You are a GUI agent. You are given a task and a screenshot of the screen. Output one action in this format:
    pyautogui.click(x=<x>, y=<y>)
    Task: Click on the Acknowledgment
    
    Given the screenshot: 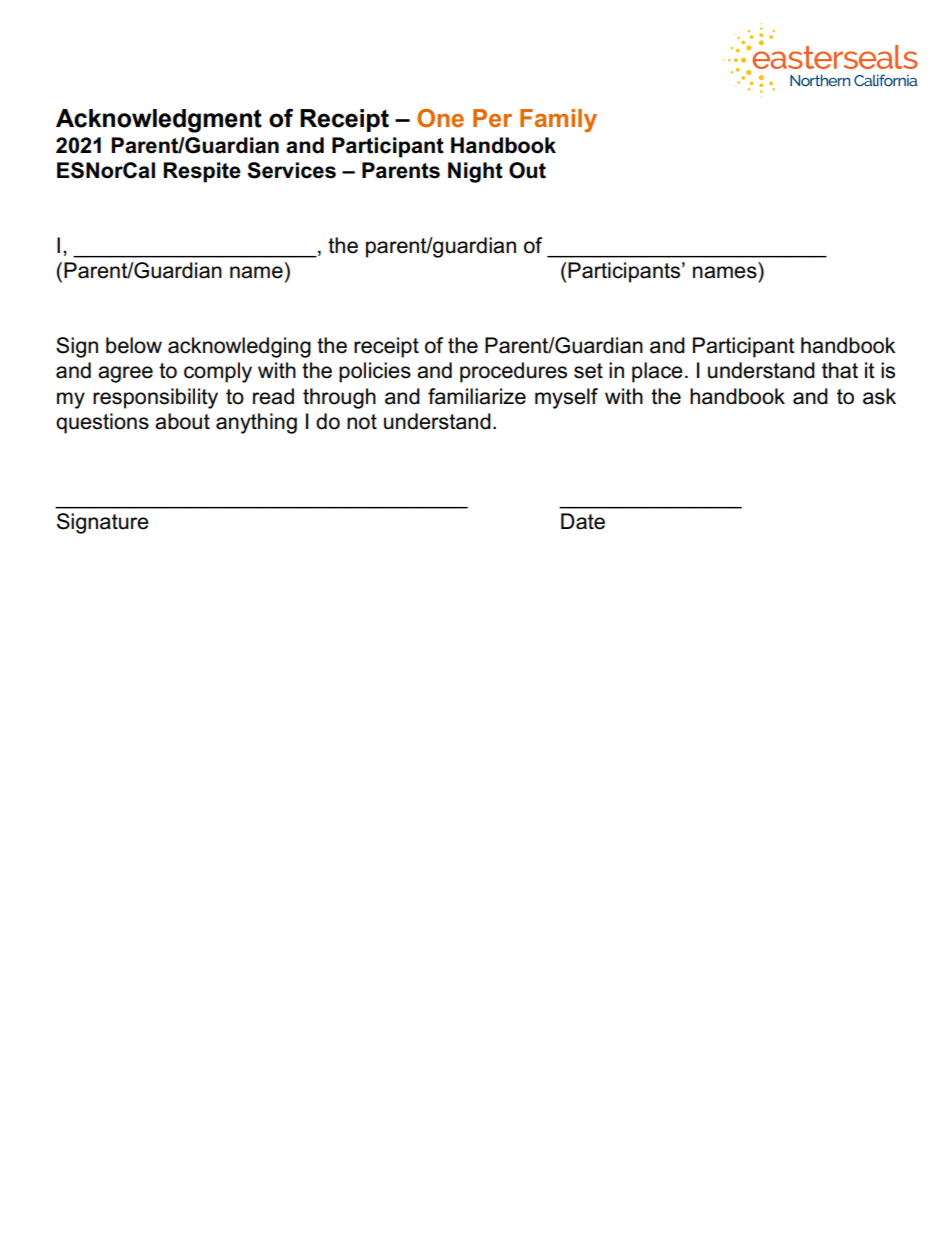 What is the action you would take?
    pyautogui.click(x=159, y=121)
